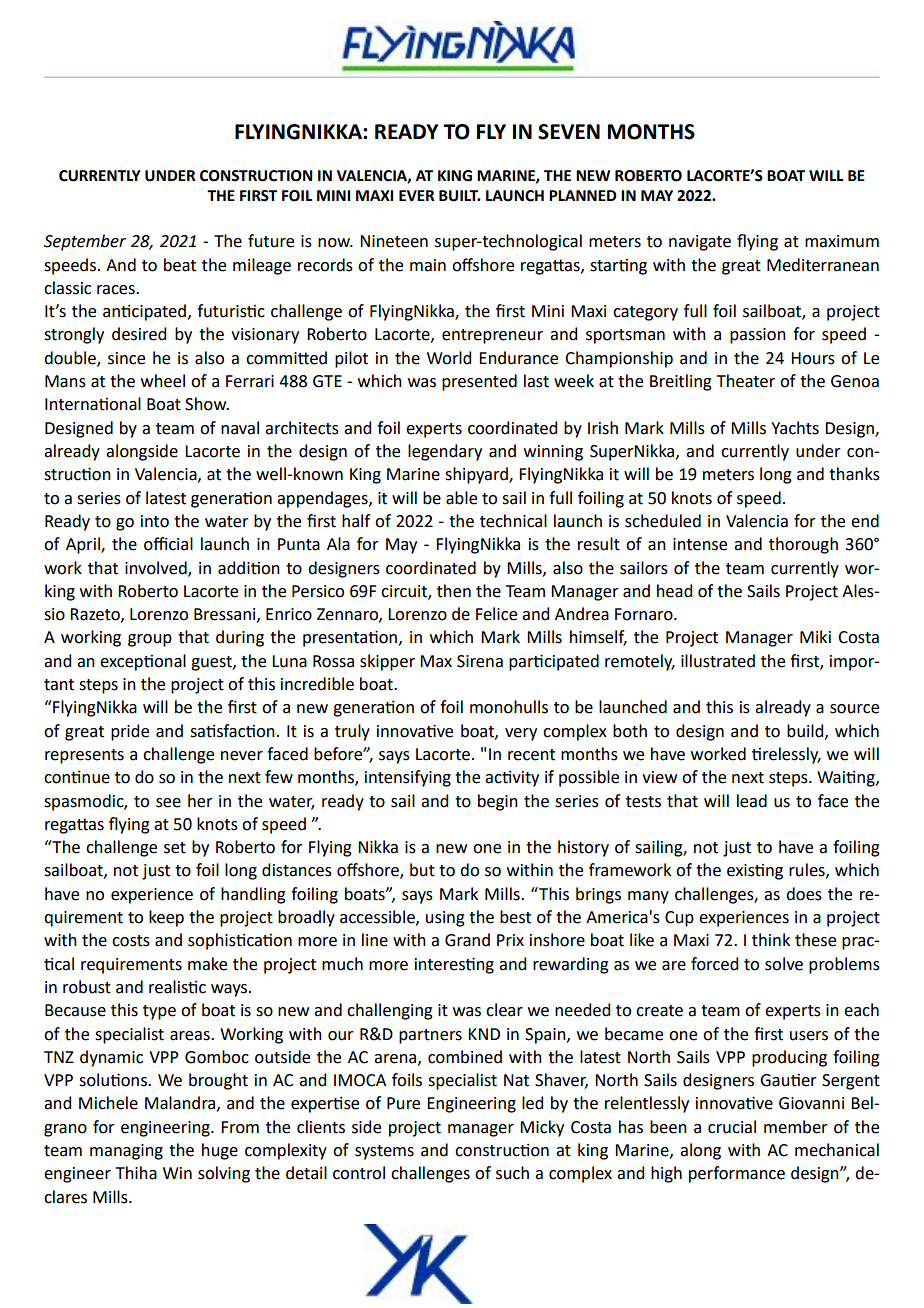 The height and width of the screenshot is (1308, 924). Describe the element at coordinates (700, 243) in the screenshot. I see `navigate` at that location.
